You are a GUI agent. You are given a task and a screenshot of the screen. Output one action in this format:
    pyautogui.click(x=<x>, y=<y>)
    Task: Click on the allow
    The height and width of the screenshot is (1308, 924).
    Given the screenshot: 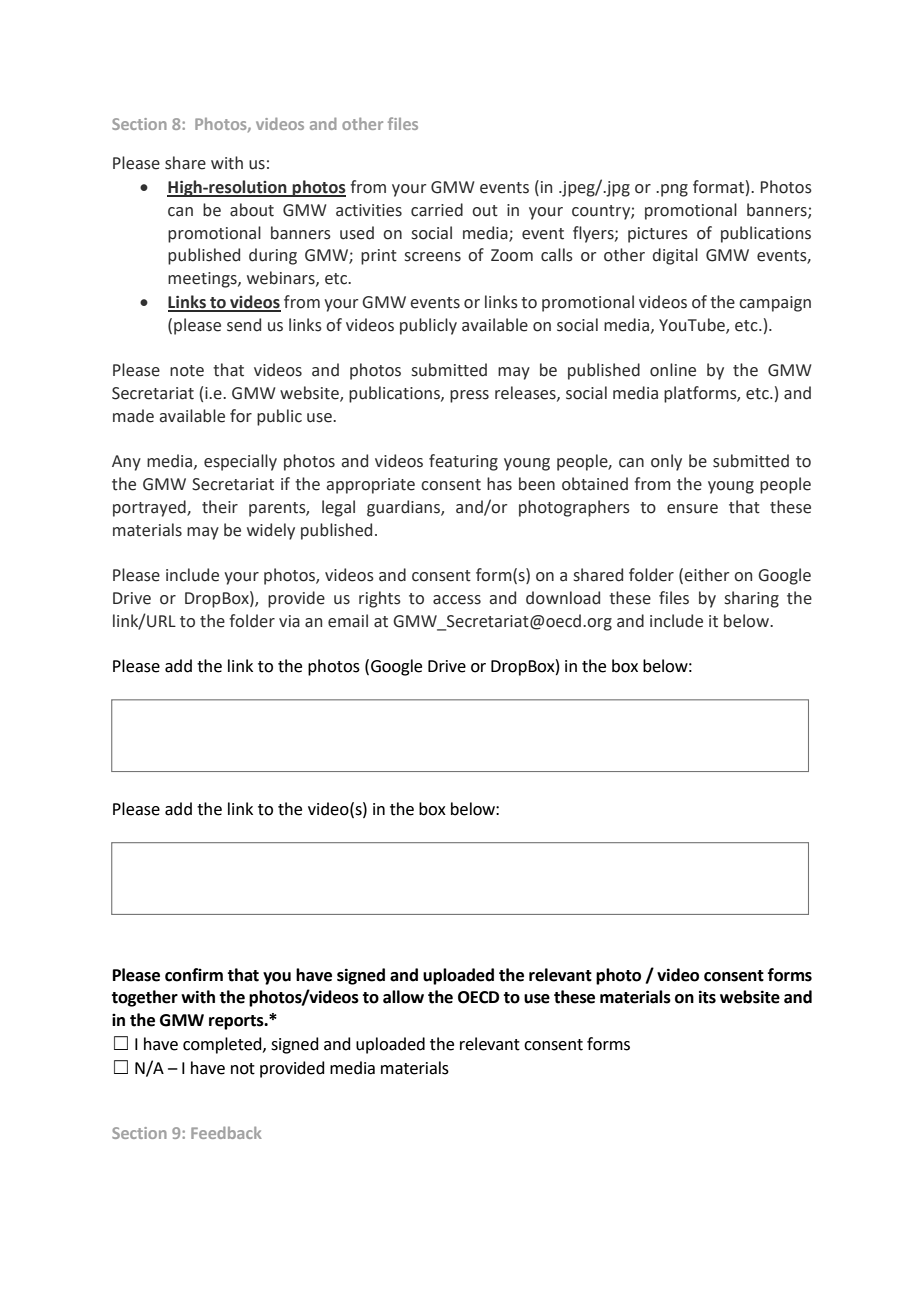 What is the action you would take?
    pyautogui.click(x=403, y=997)
